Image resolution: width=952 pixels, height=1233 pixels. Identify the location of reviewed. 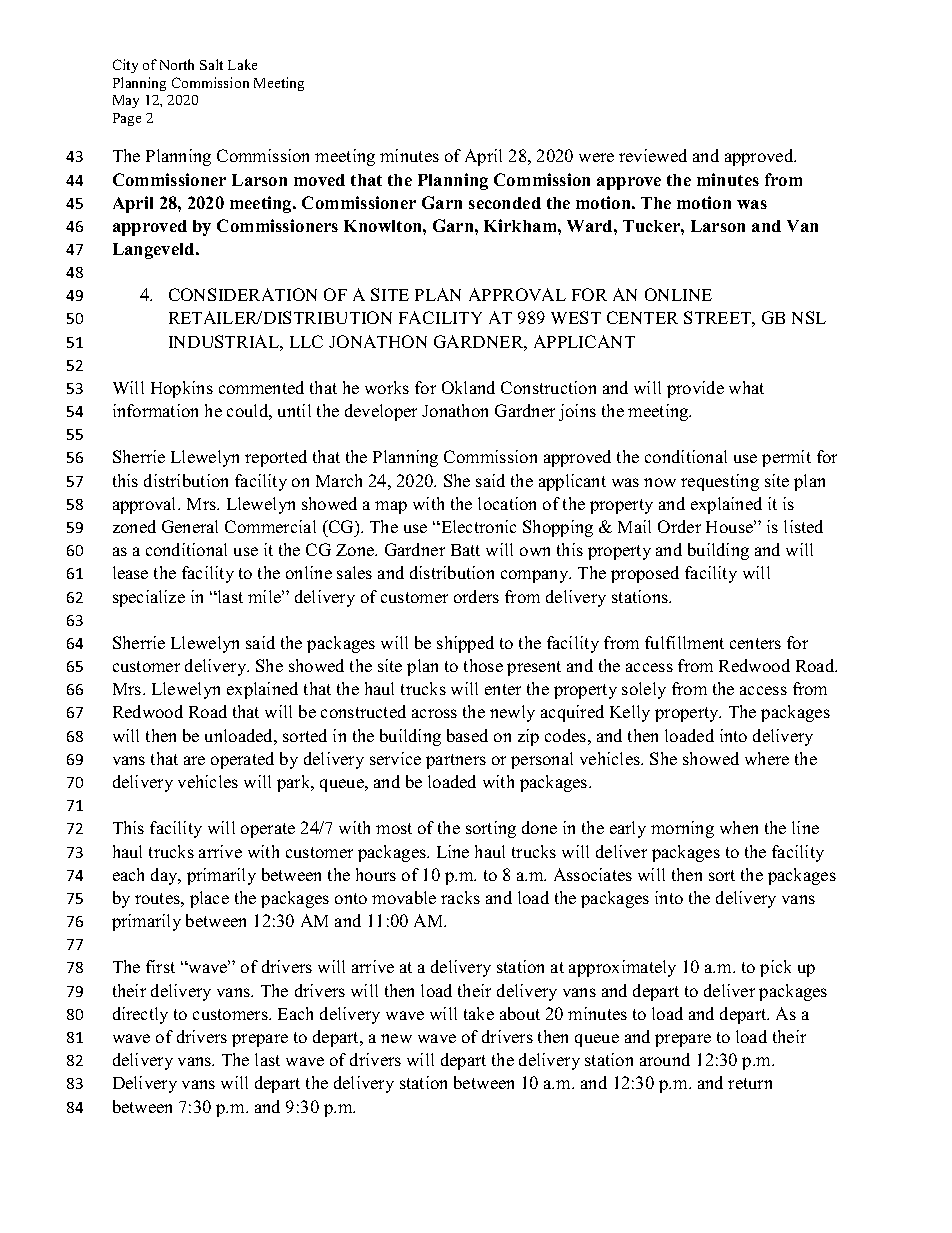
(653, 155).
